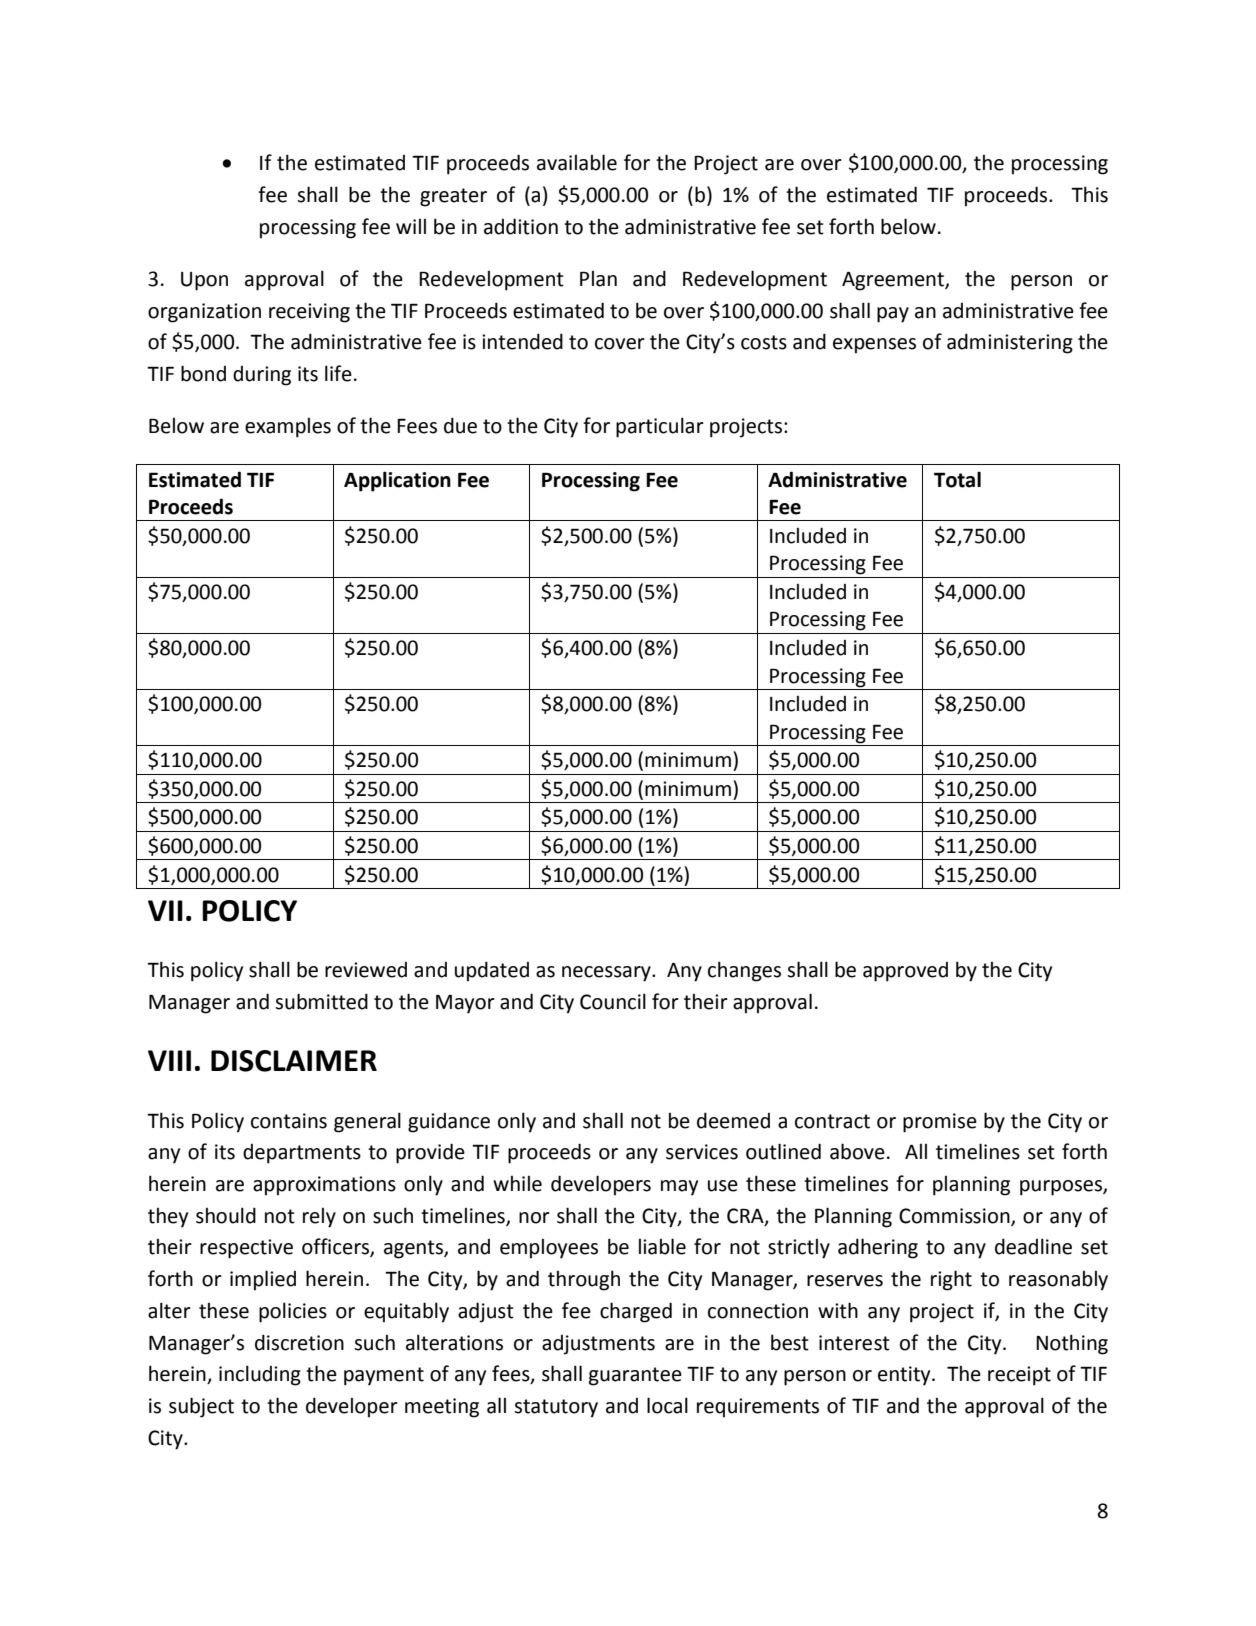 Image resolution: width=1256 pixels, height=1626 pixels. I want to click on guarantee, so click(635, 1376).
